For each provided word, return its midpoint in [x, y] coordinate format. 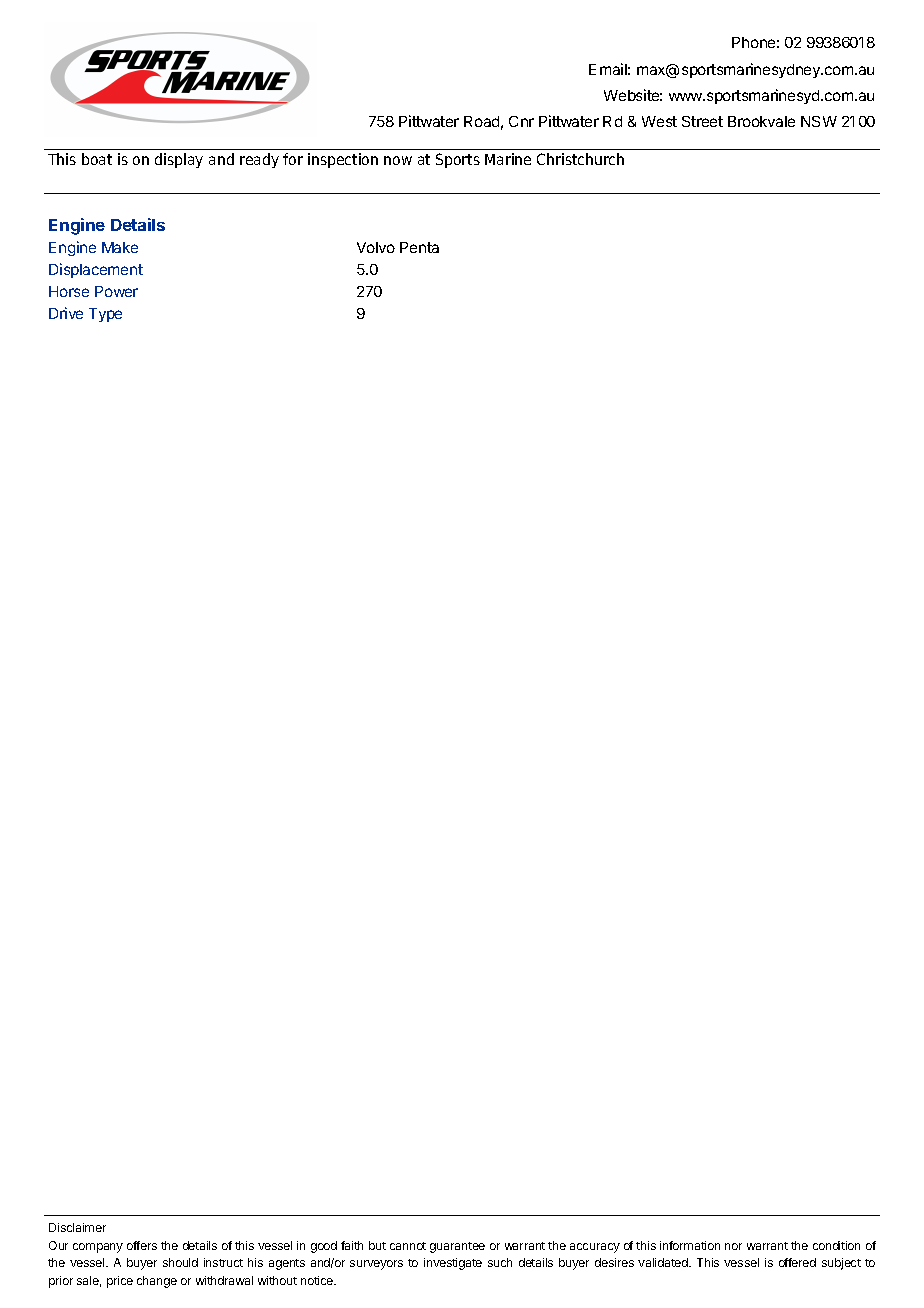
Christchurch [580, 159]
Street [702, 121]
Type [105, 315]
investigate [453, 1264]
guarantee [457, 1247]
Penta [419, 247]
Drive [66, 313]
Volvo [376, 247]
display [179, 160]
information [690, 1245]
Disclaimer [77, 1227]
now [398, 160]
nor [733, 1246]
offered [797, 1262]
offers [142, 1245]
